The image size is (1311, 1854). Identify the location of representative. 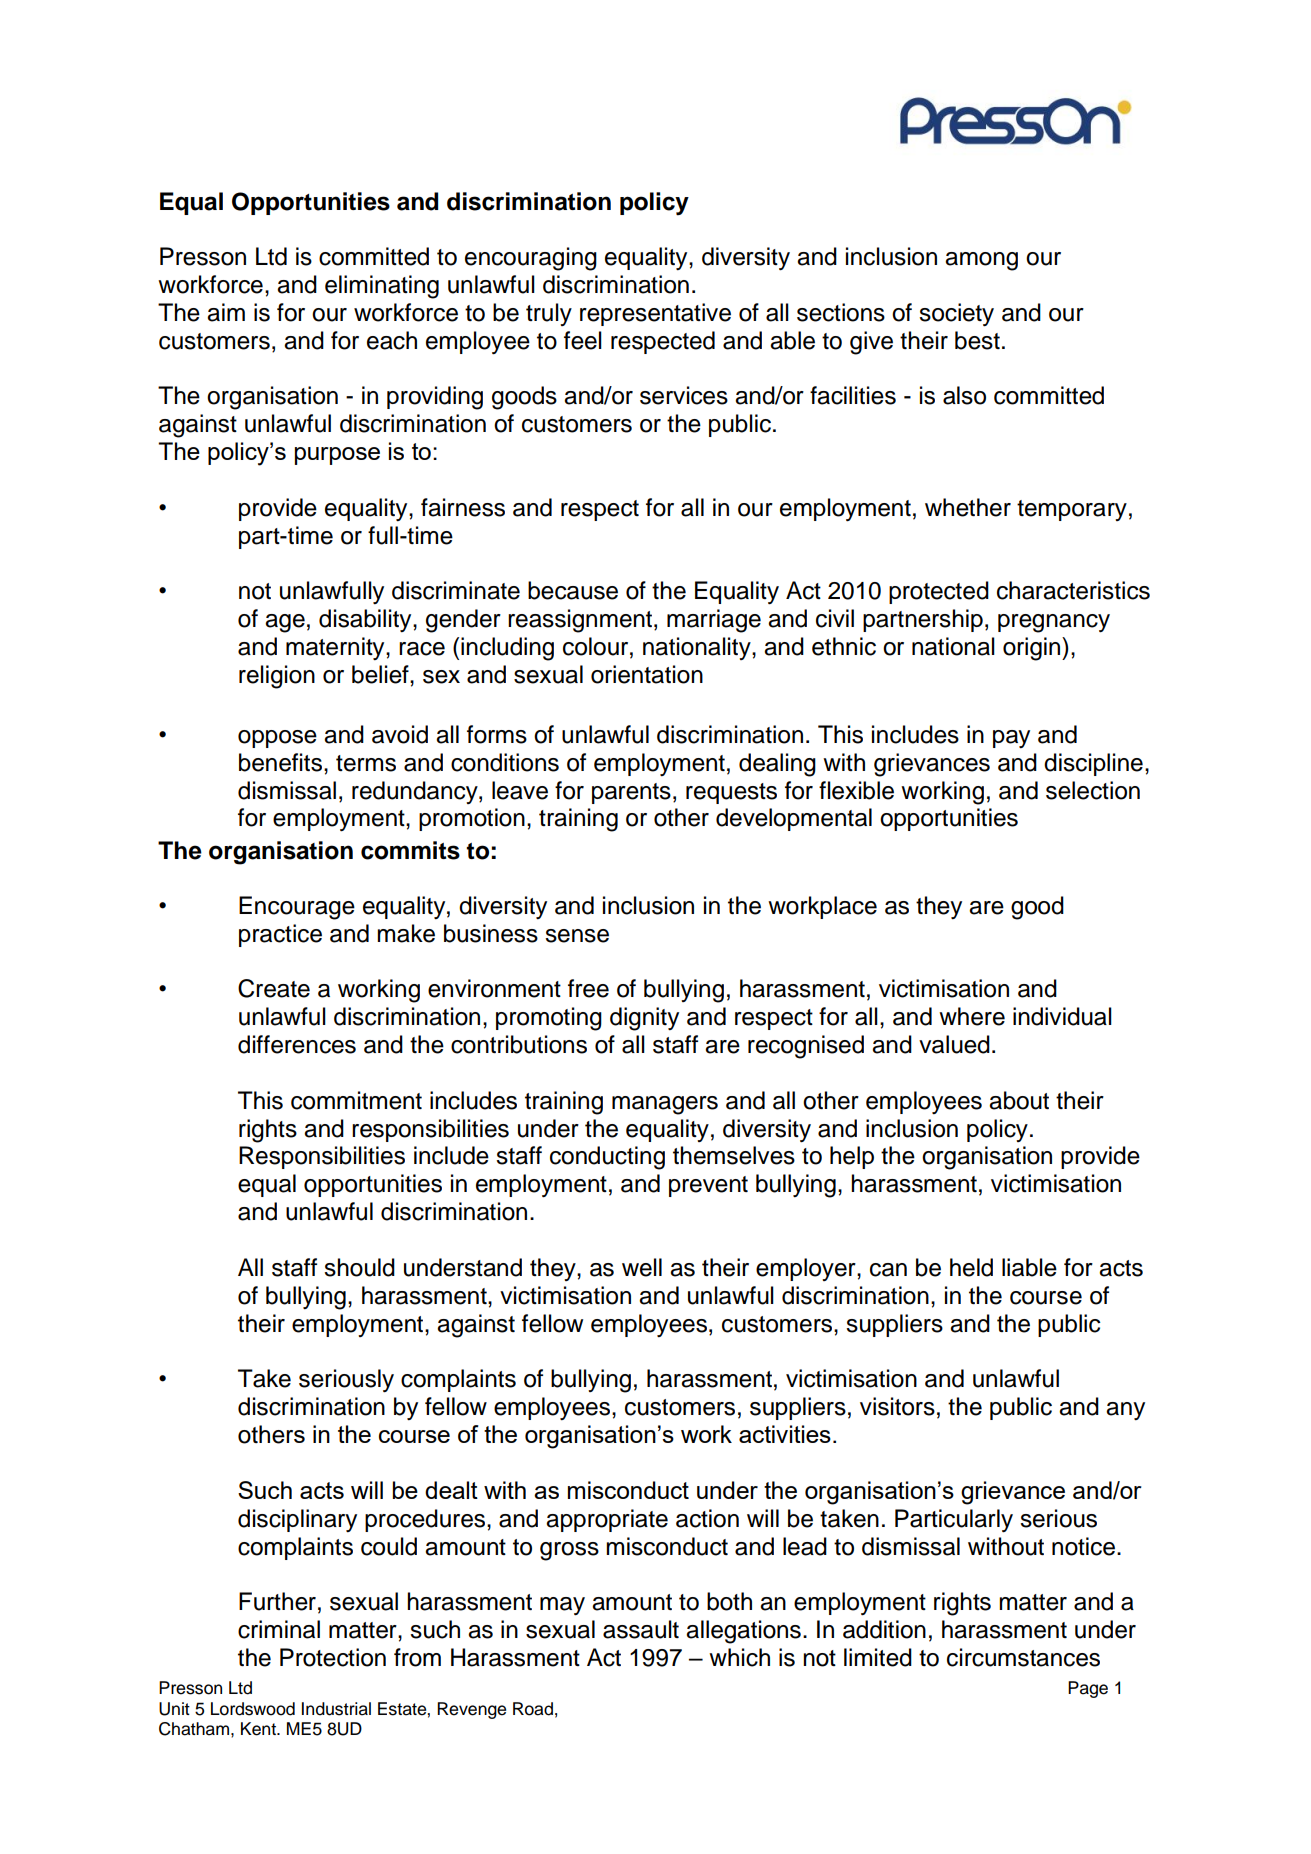
(655, 314).
